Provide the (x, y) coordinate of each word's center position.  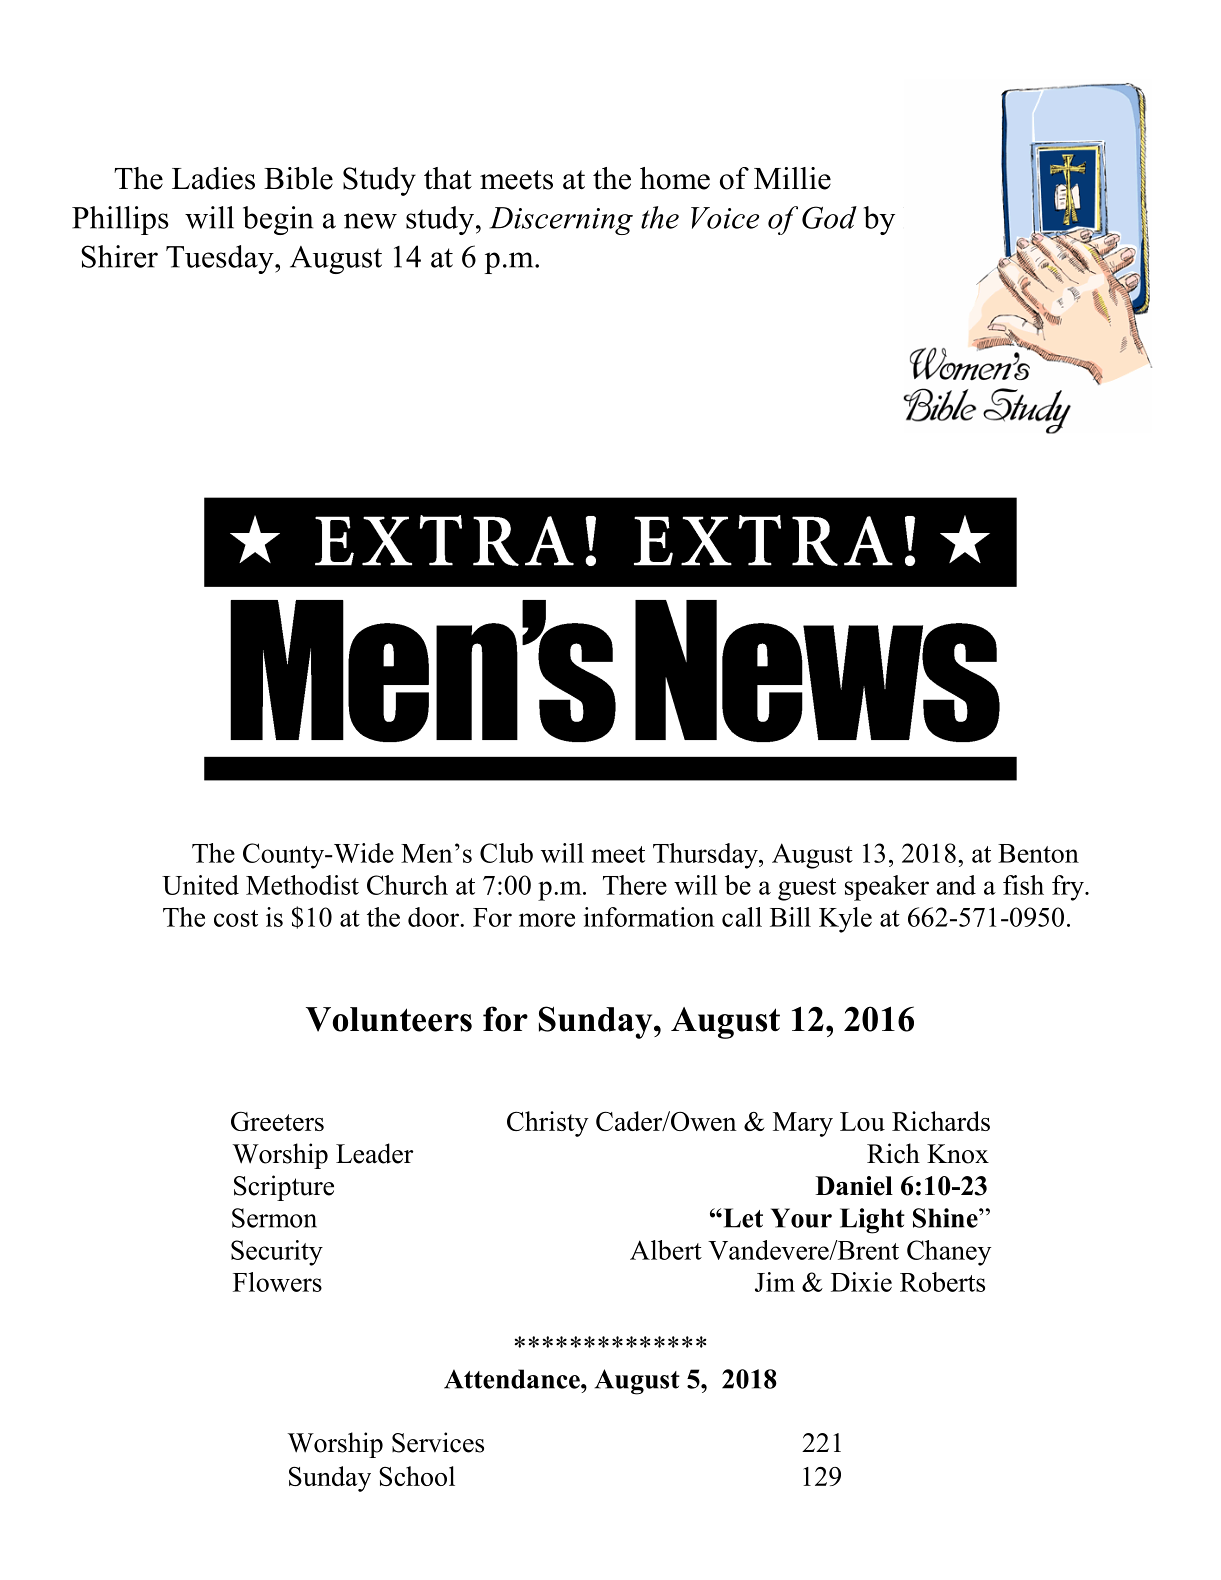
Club (506, 853)
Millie (792, 178)
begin (278, 220)
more (547, 920)
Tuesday (221, 259)
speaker (887, 888)
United (200, 885)
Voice (725, 218)
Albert (666, 1250)
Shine (946, 1218)
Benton (1038, 853)
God (829, 217)
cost (236, 918)
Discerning (561, 221)
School (417, 1476)
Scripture (284, 1188)
